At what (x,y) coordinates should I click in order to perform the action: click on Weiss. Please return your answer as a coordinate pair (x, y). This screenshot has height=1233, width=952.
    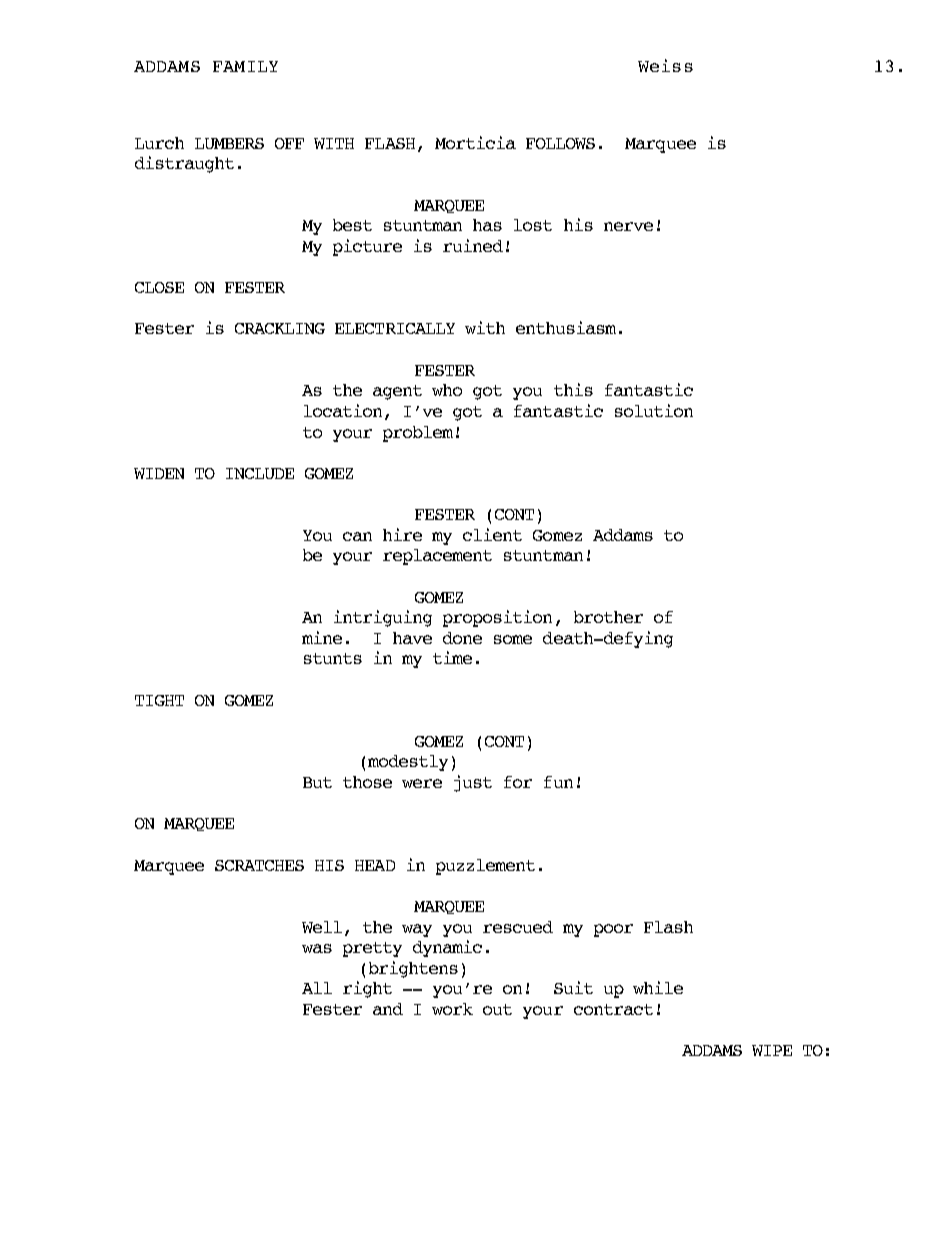
    Looking at the image, I should click on (665, 65).
